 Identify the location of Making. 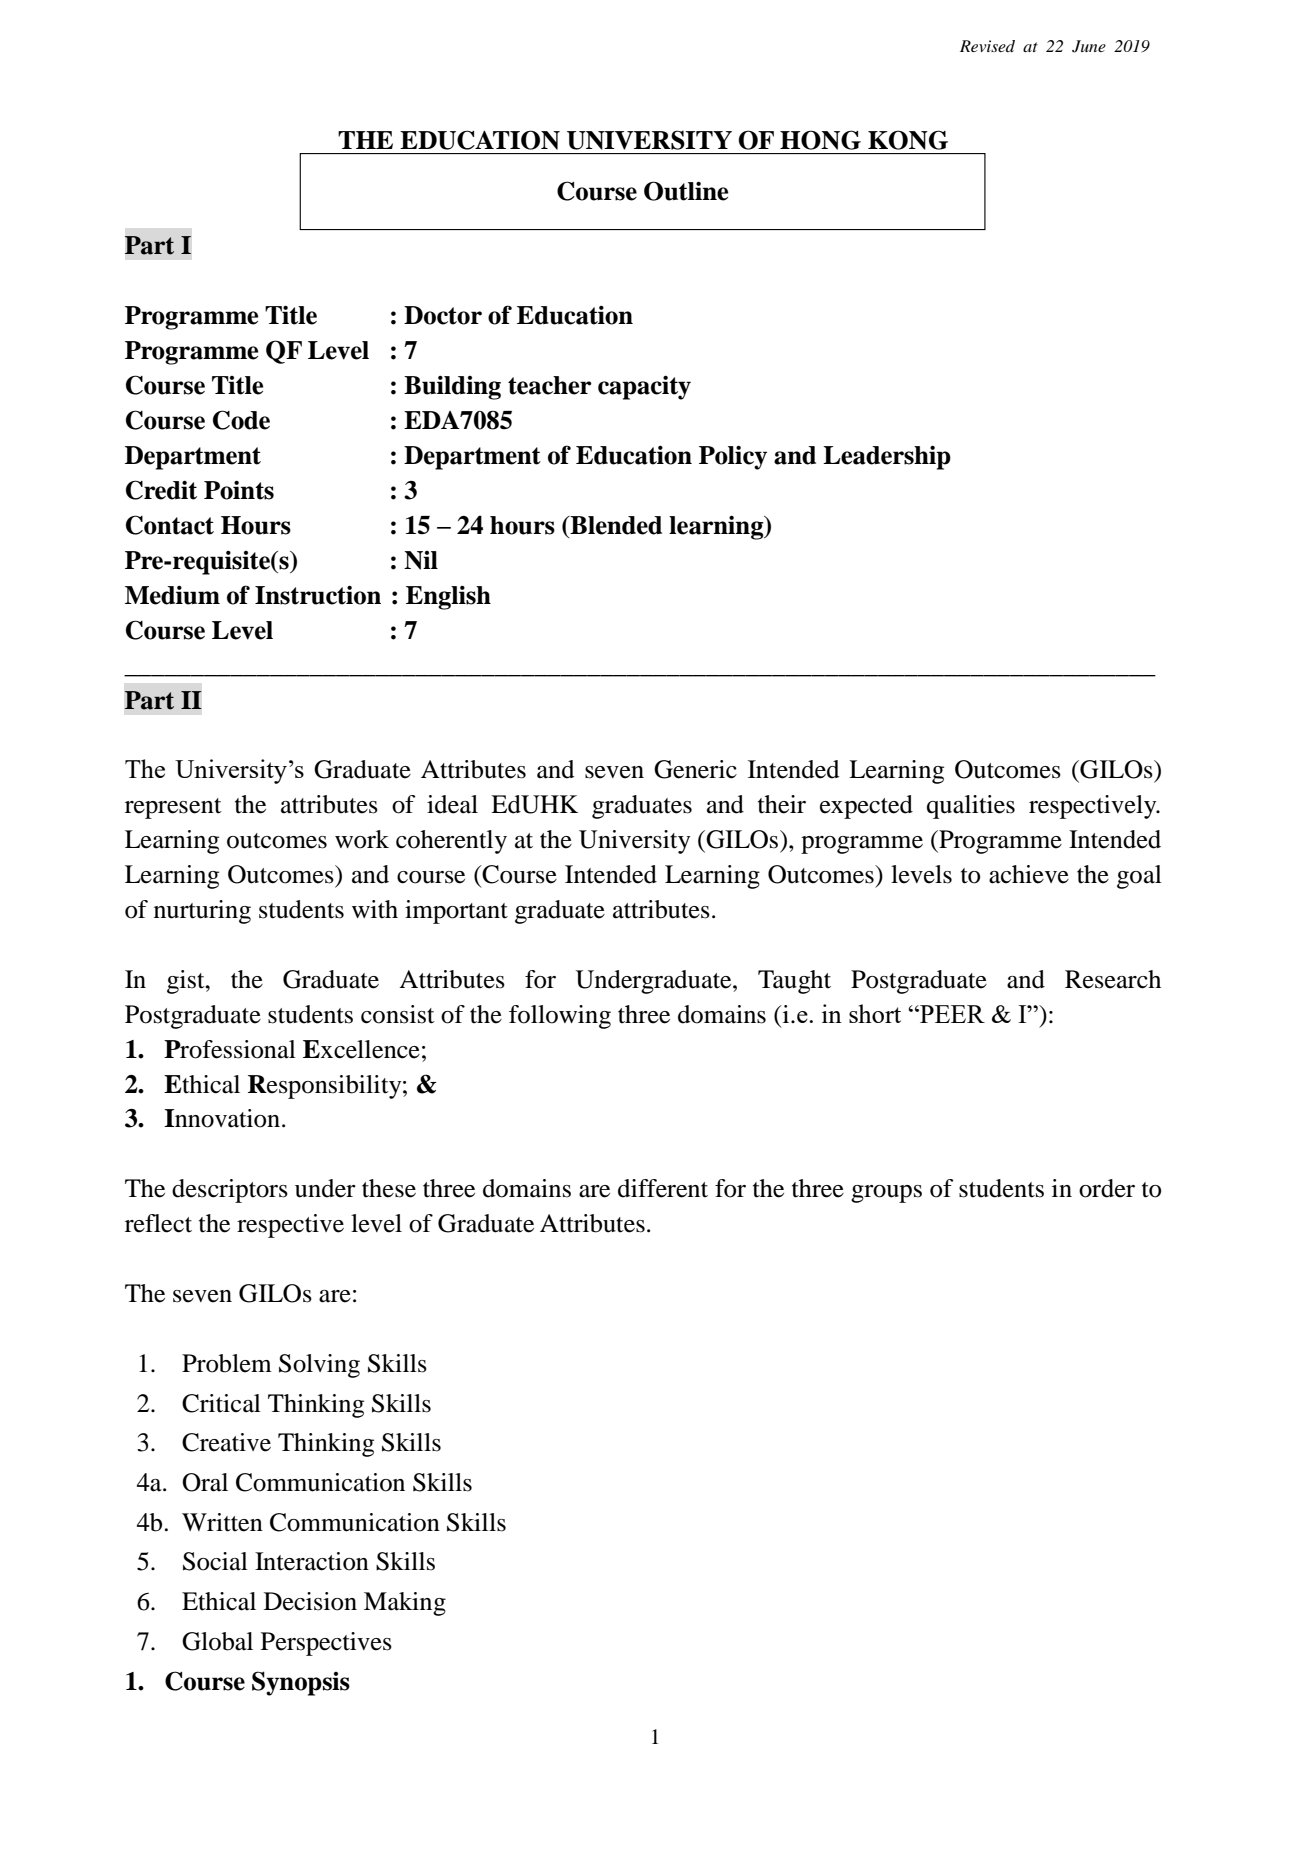
(405, 1604).
